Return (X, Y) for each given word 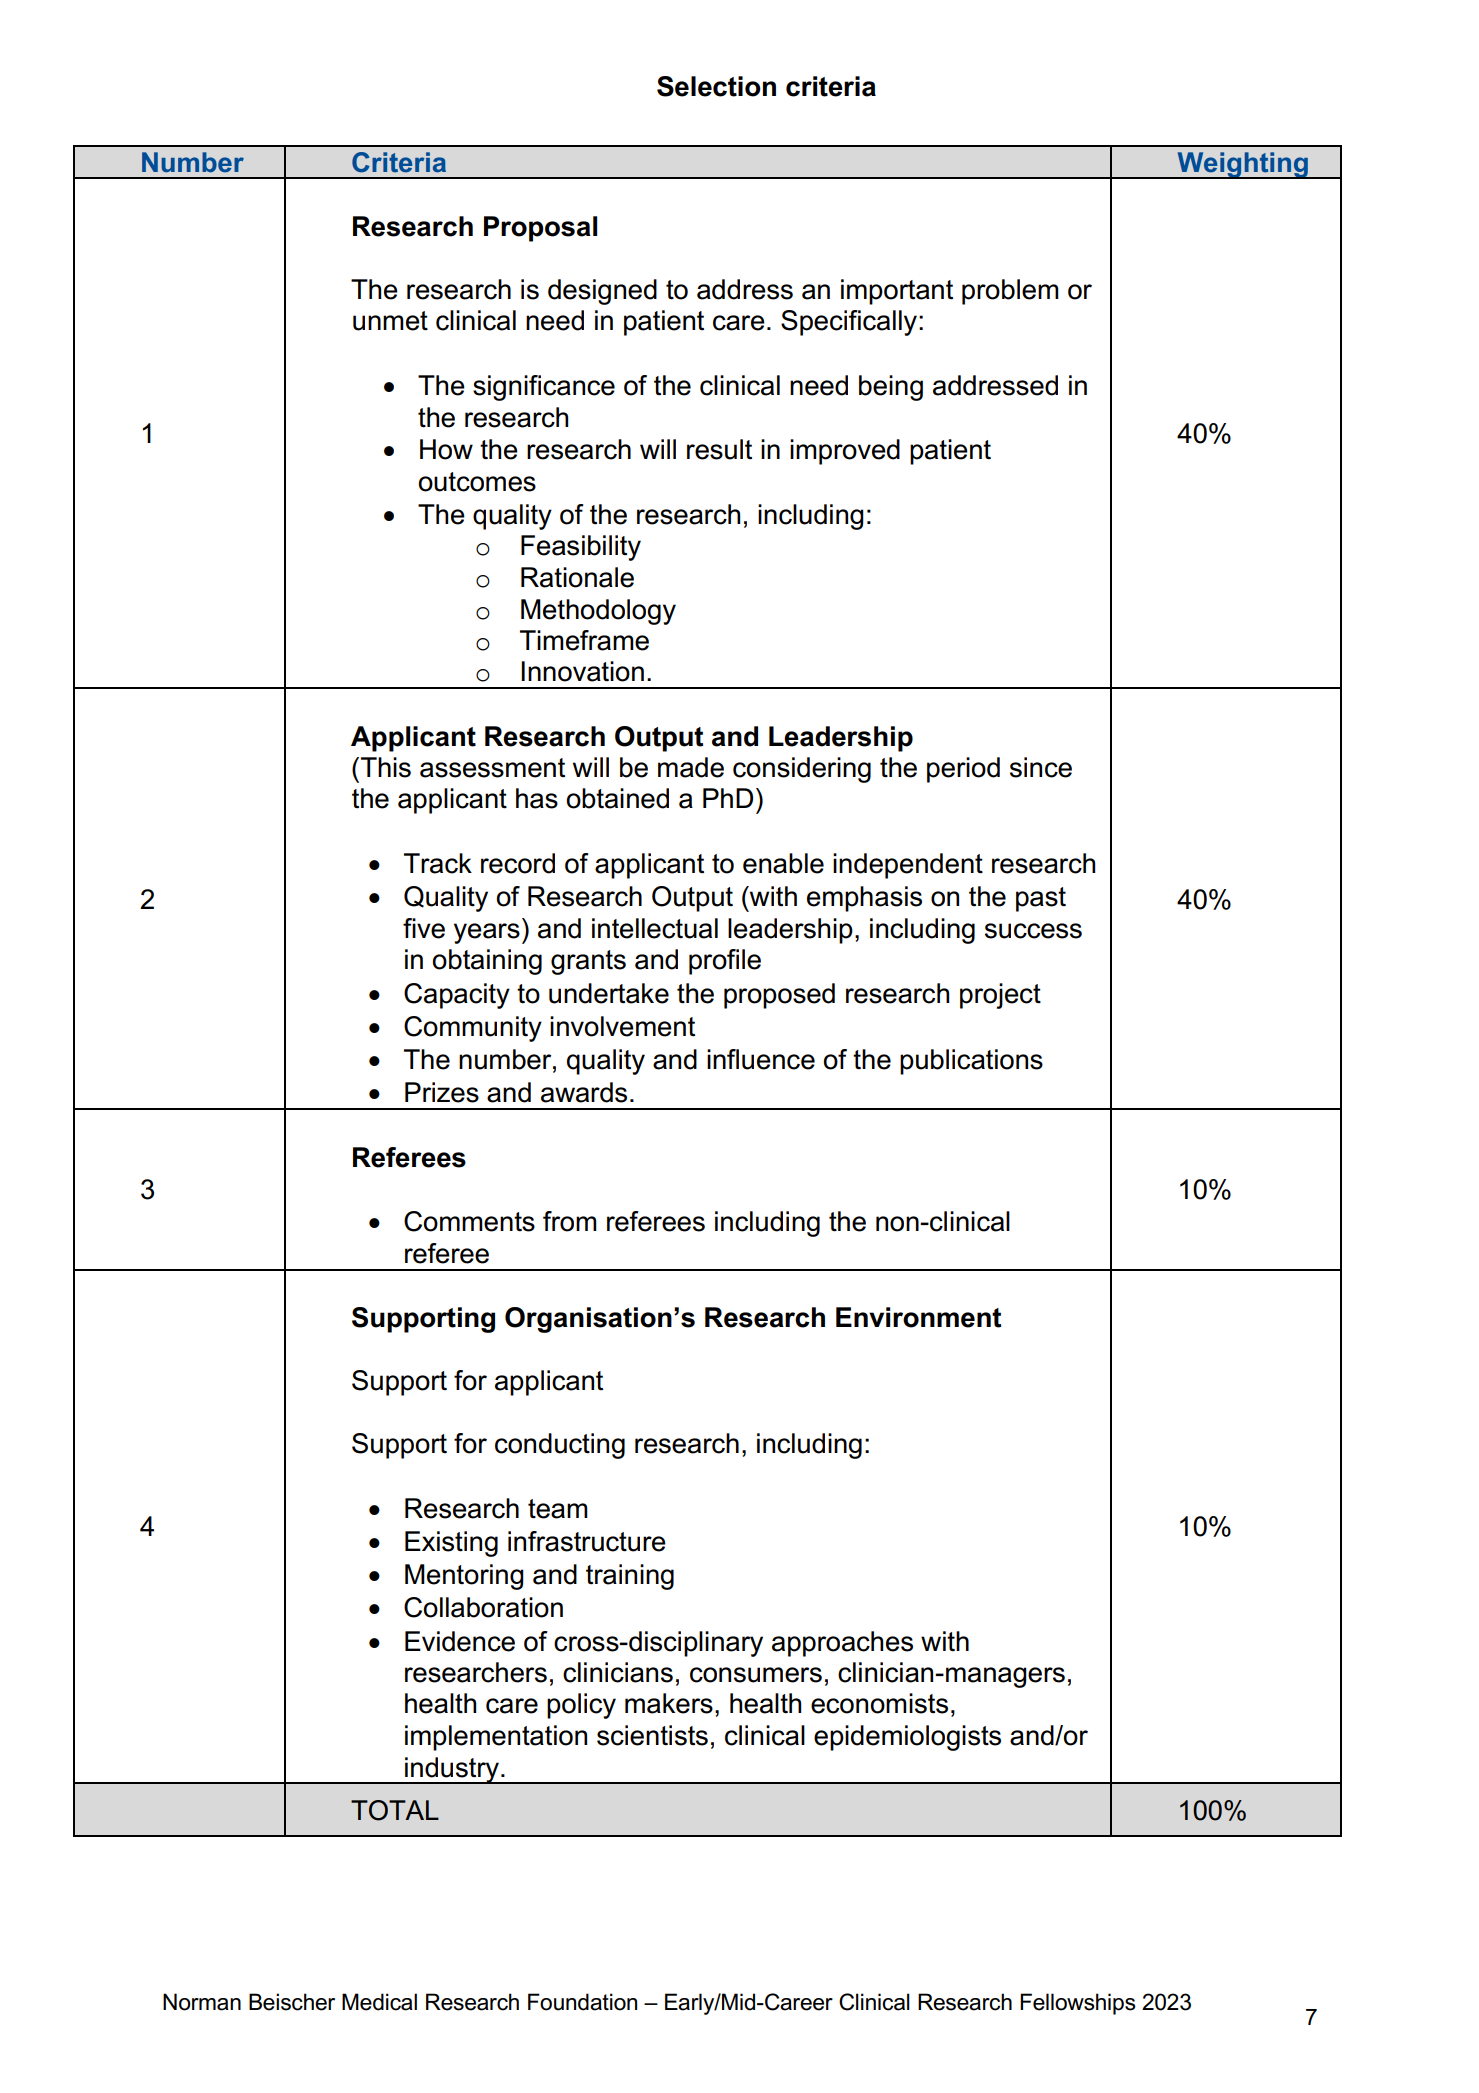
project (1000, 996)
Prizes (442, 1092)
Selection (716, 86)
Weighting (1242, 165)
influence (761, 1059)
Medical (379, 2002)
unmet (390, 321)
